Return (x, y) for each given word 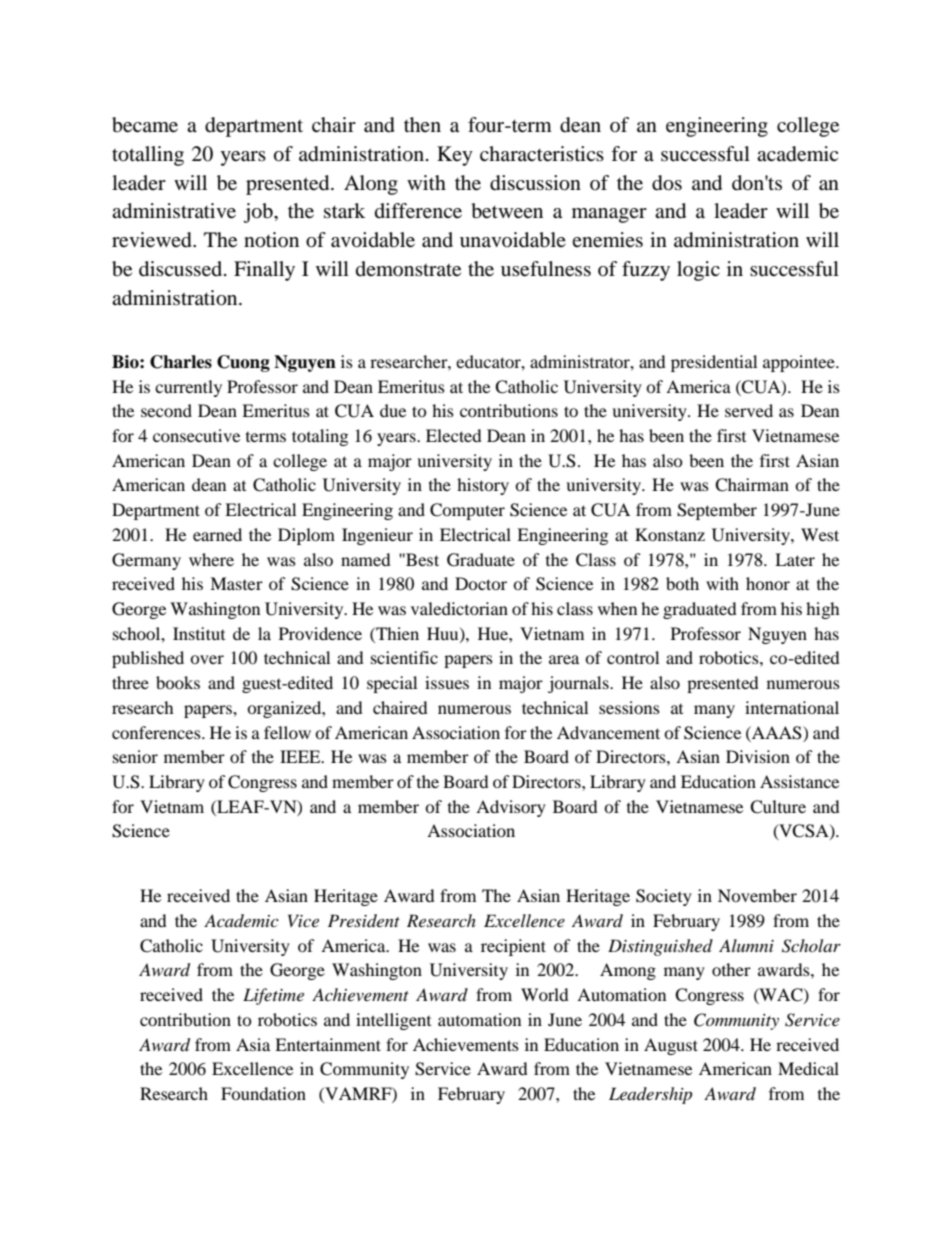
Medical (808, 1068)
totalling (148, 156)
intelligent (393, 1021)
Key (455, 156)
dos (667, 183)
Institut (199, 633)
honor (768, 583)
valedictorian (459, 608)
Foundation (263, 1093)
